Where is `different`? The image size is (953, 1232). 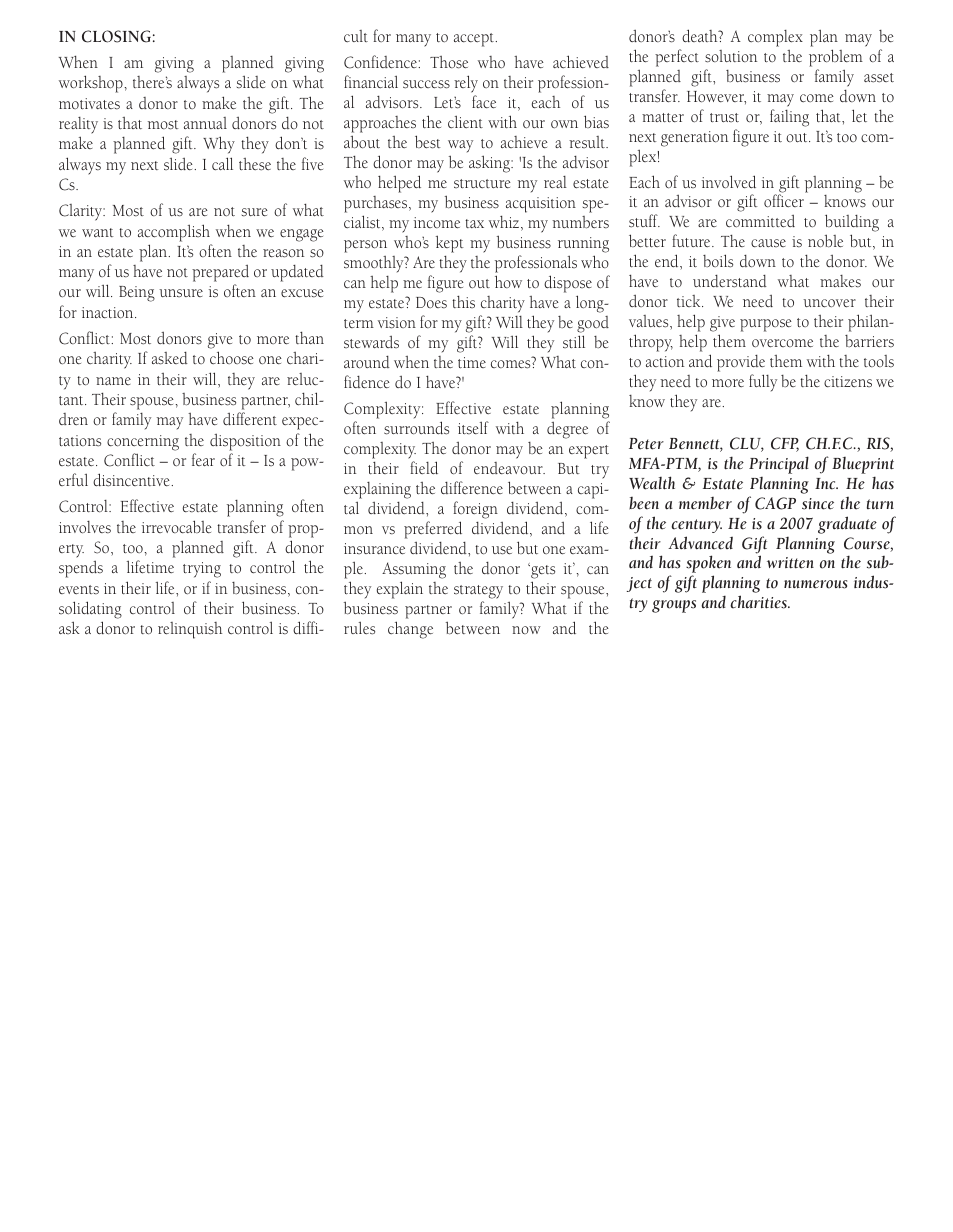 different is located at coordinates (250, 418).
